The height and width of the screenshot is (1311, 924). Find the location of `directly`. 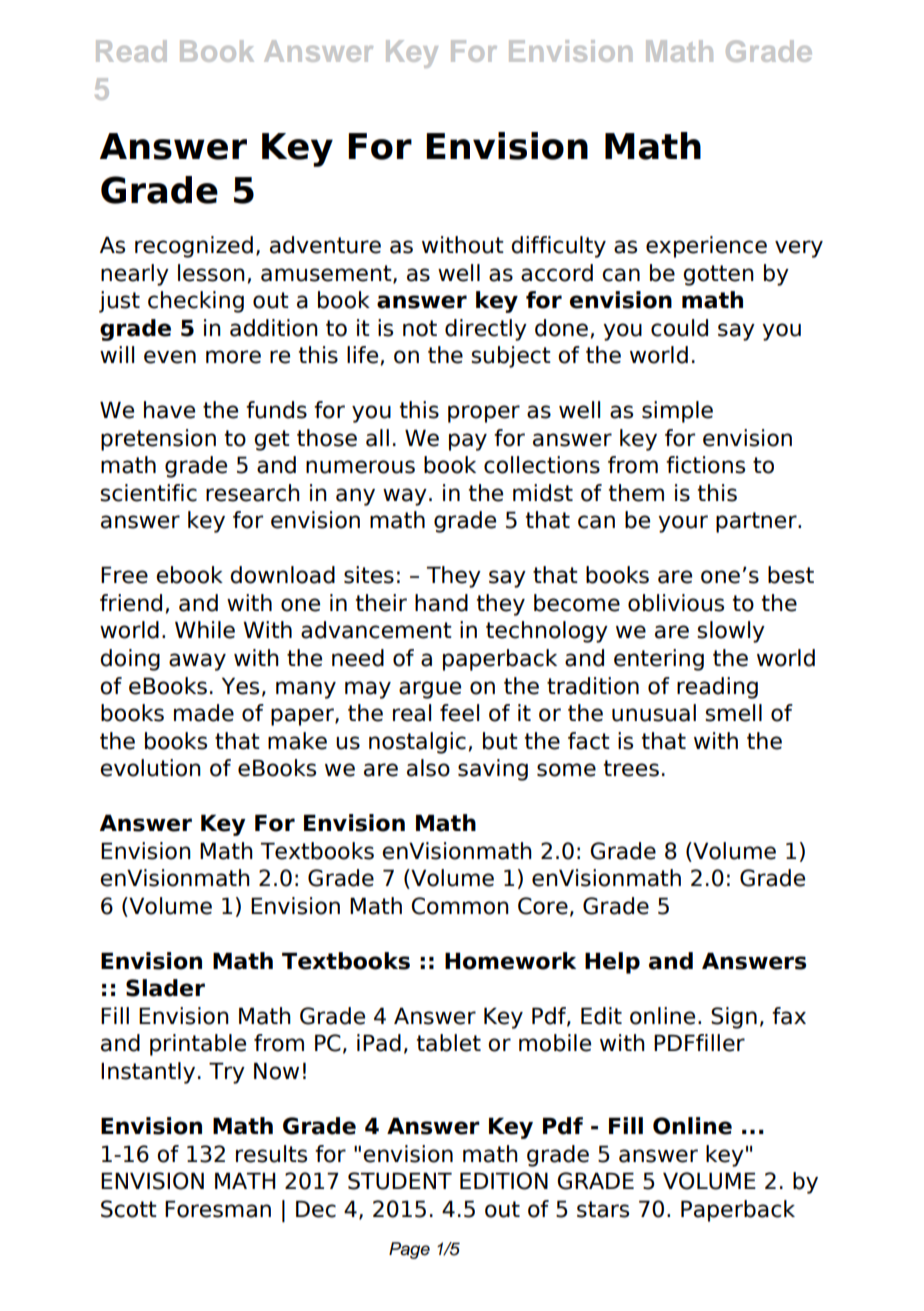

directly is located at coordinates (486, 330).
